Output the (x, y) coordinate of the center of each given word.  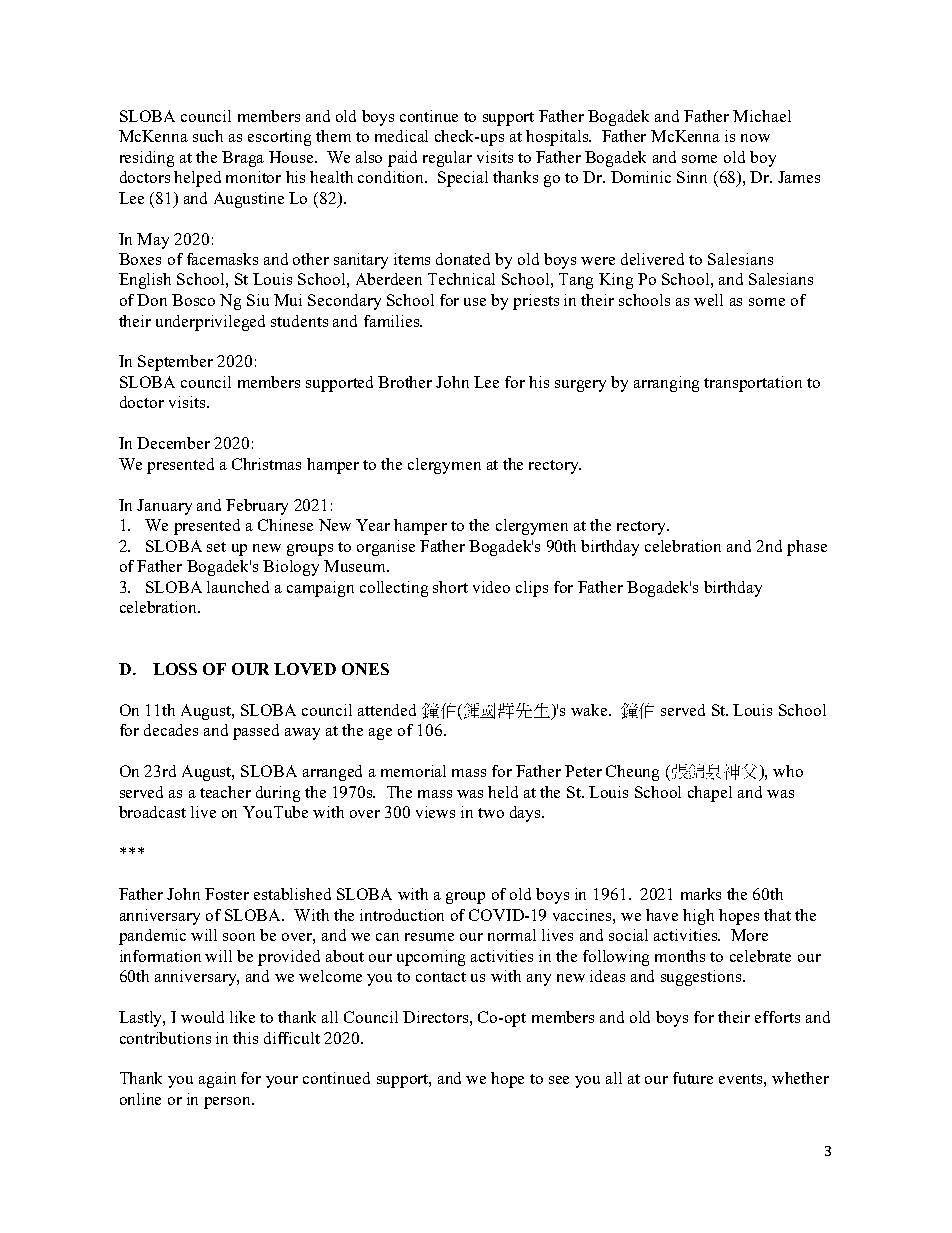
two (491, 813)
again (217, 1080)
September (175, 363)
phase (807, 548)
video (491, 587)
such (208, 136)
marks (701, 894)
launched (238, 587)
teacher (225, 792)
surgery (580, 386)
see (559, 1080)
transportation (753, 384)
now (755, 138)
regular (447, 159)
